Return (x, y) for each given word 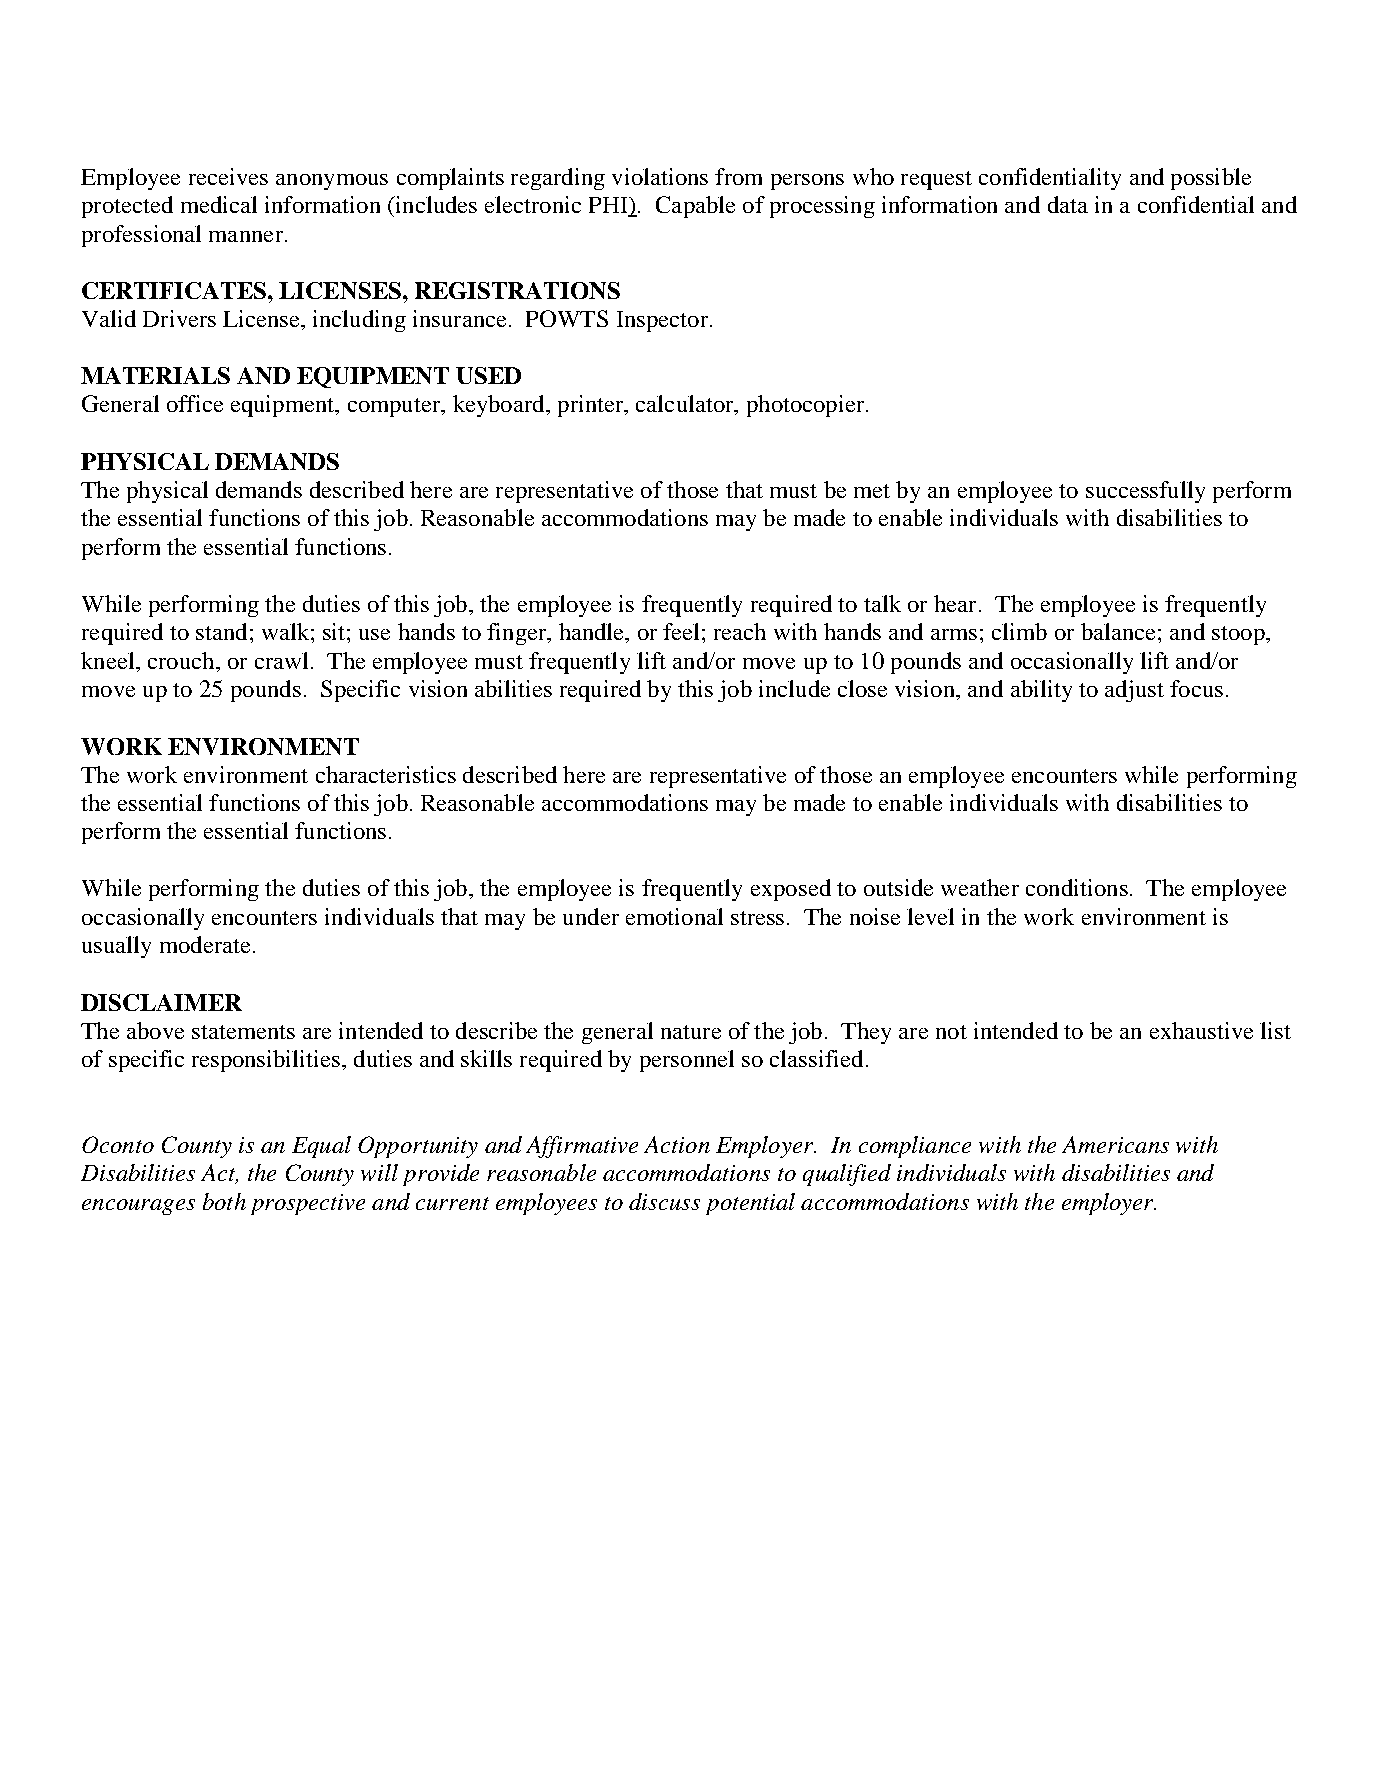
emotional (674, 916)
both (224, 1201)
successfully (1145, 492)
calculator (686, 405)
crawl (281, 660)
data (1068, 204)
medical (219, 204)
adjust (1134, 691)
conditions (1077, 887)
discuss (664, 1201)
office (195, 403)
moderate (205, 944)
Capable (695, 207)
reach (740, 631)
